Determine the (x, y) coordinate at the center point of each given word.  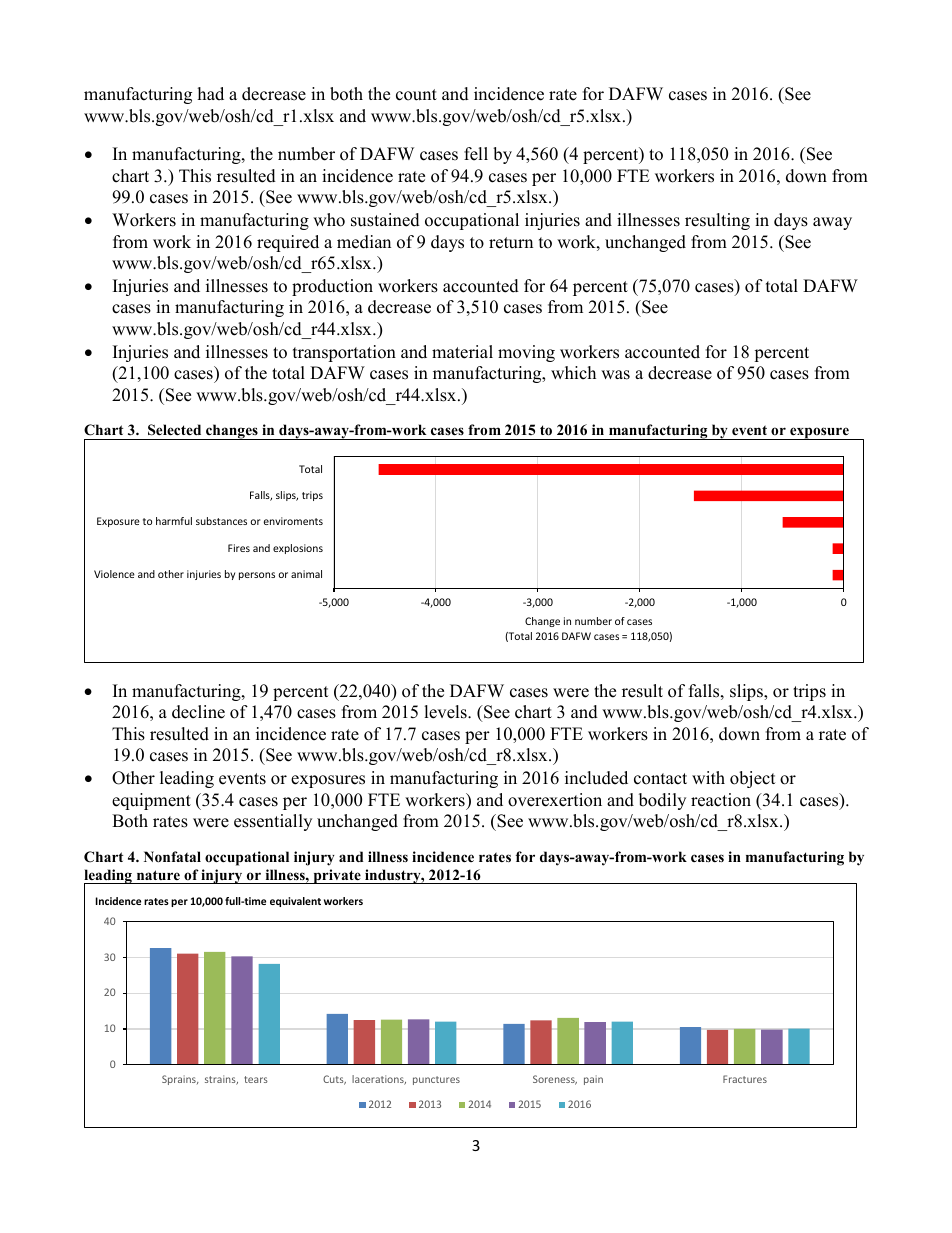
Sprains (180, 1080)
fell (476, 154)
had (211, 94)
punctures (436, 1080)
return (511, 243)
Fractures (745, 1079)
